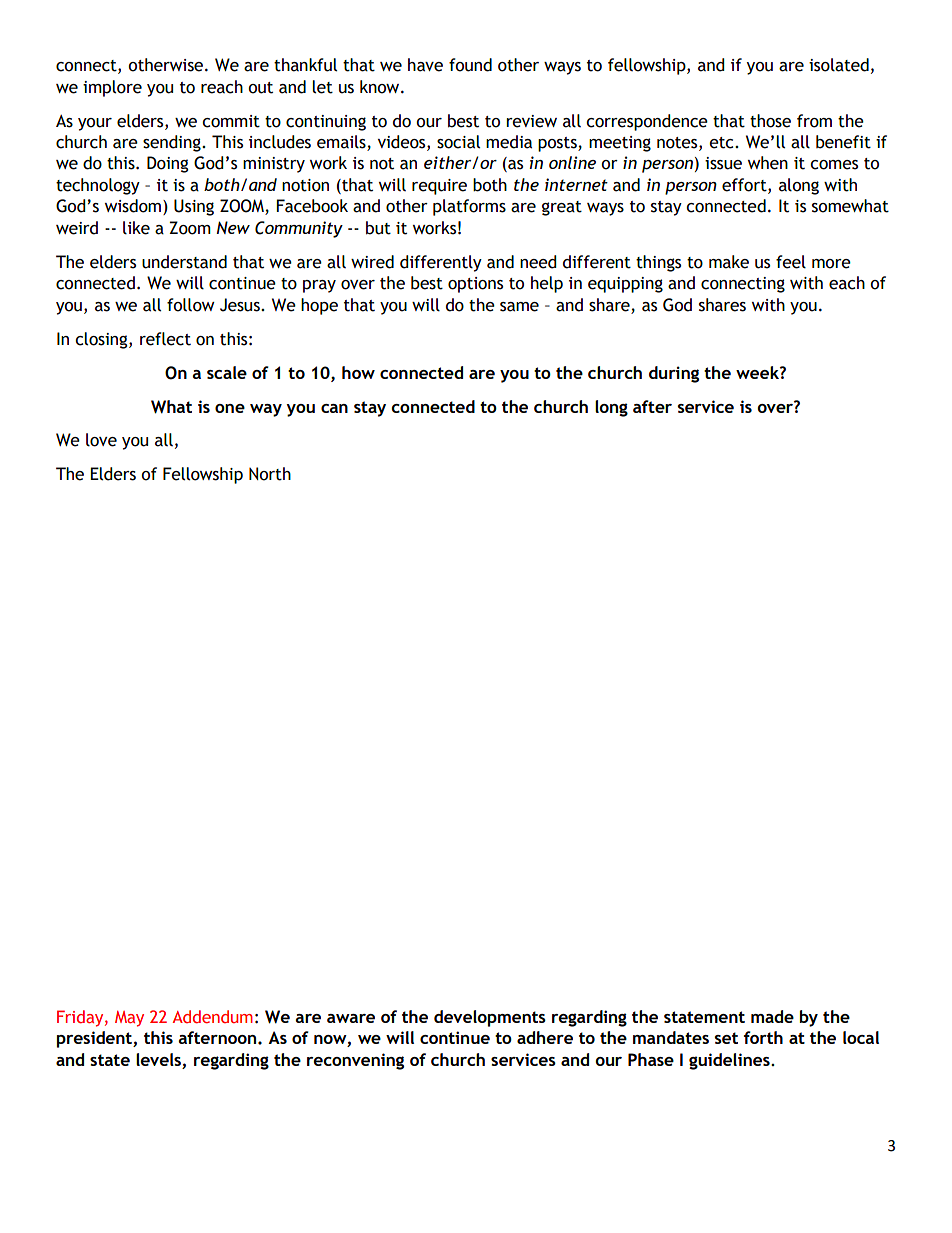 The width and height of the screenshot is (952, 1233). What do you see at coordinates (165, 339) in the screenshot?
I see `reflect` at bounding box center [165, 339].
